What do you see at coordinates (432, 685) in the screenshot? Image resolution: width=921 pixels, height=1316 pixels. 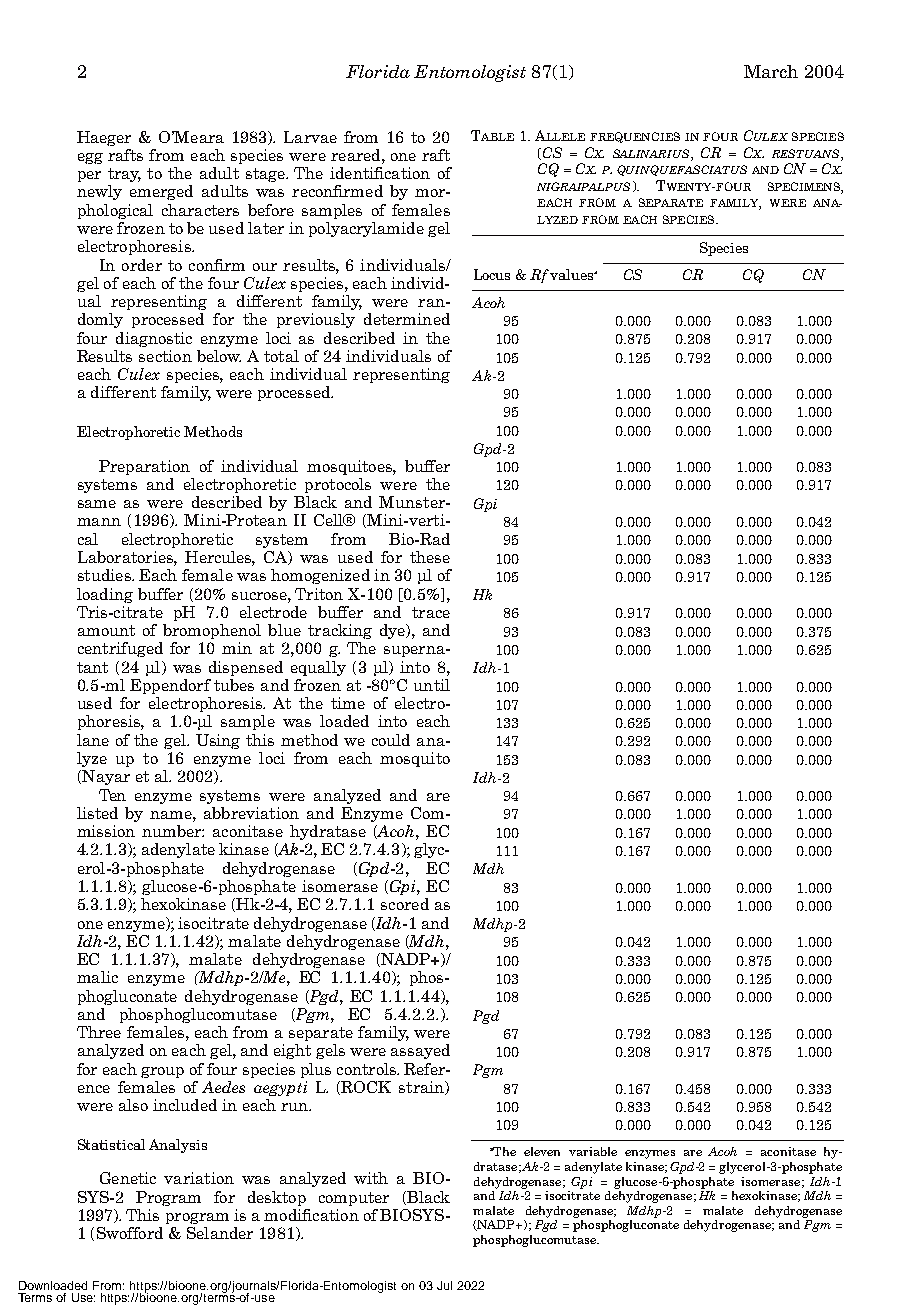 I see `until` at bounding box center [432, 685].
